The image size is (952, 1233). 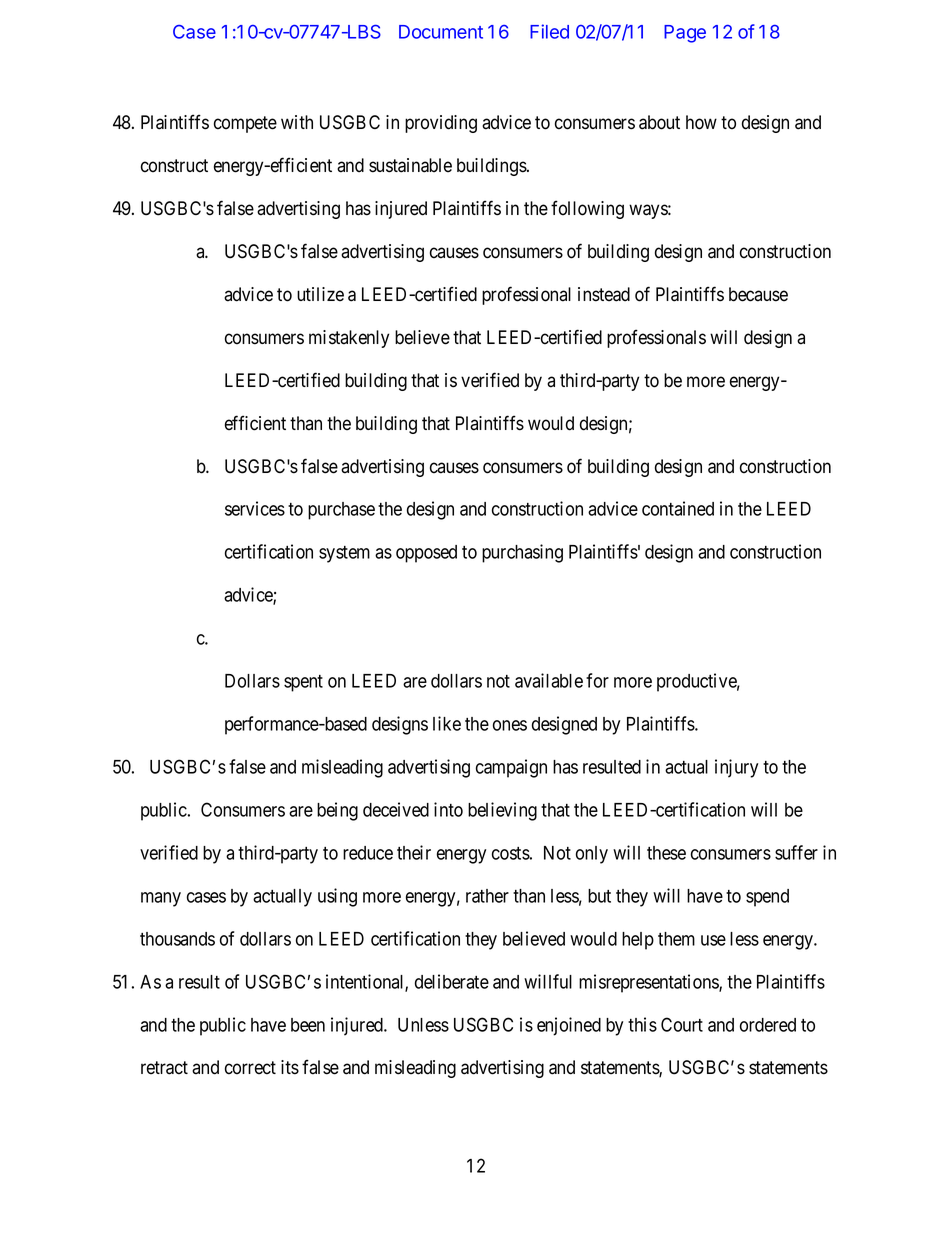 I want to click on services, so click(x=255, y=508).
